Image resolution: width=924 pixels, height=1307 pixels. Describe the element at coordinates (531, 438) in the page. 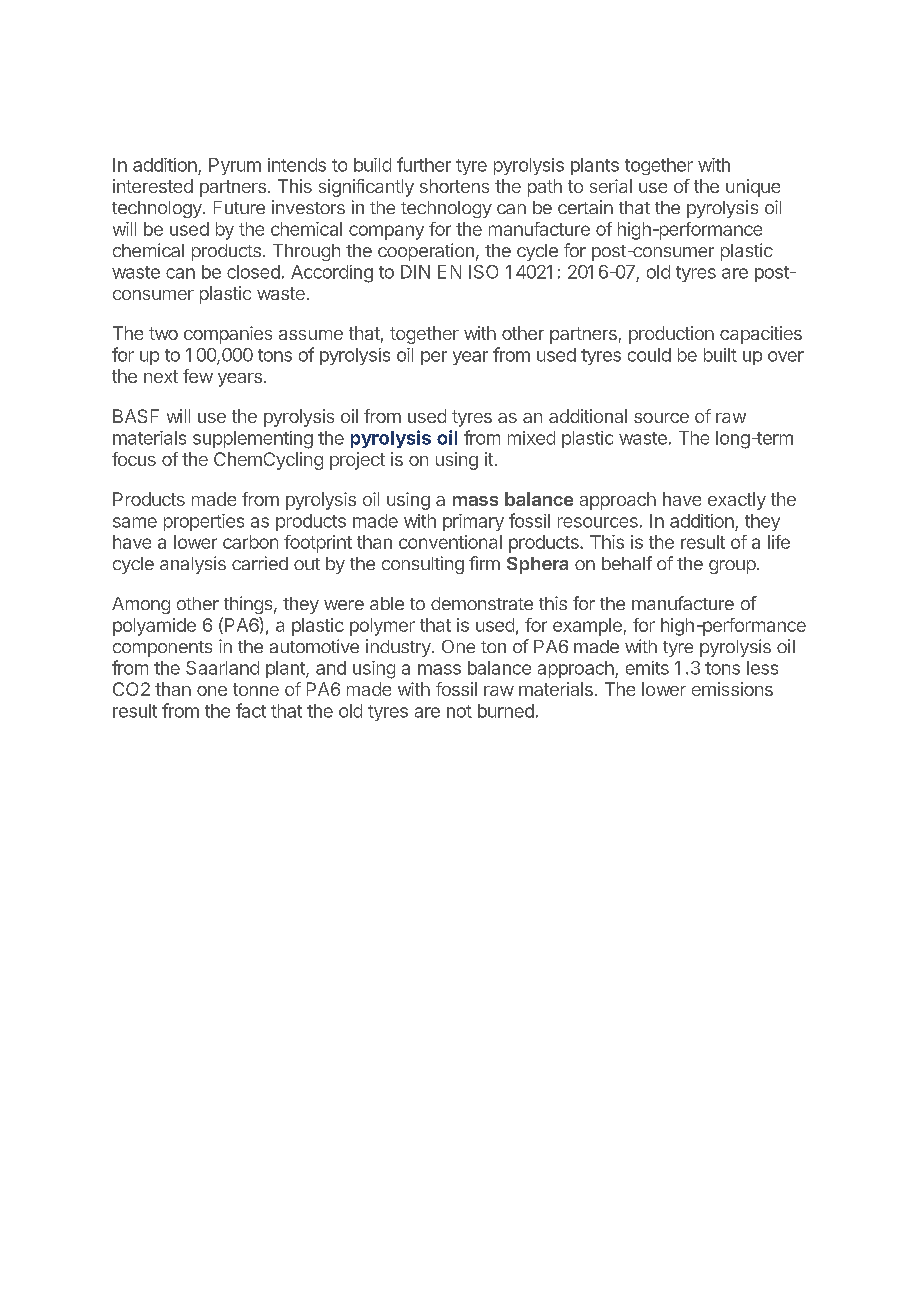

I see `mixed` at that location.
